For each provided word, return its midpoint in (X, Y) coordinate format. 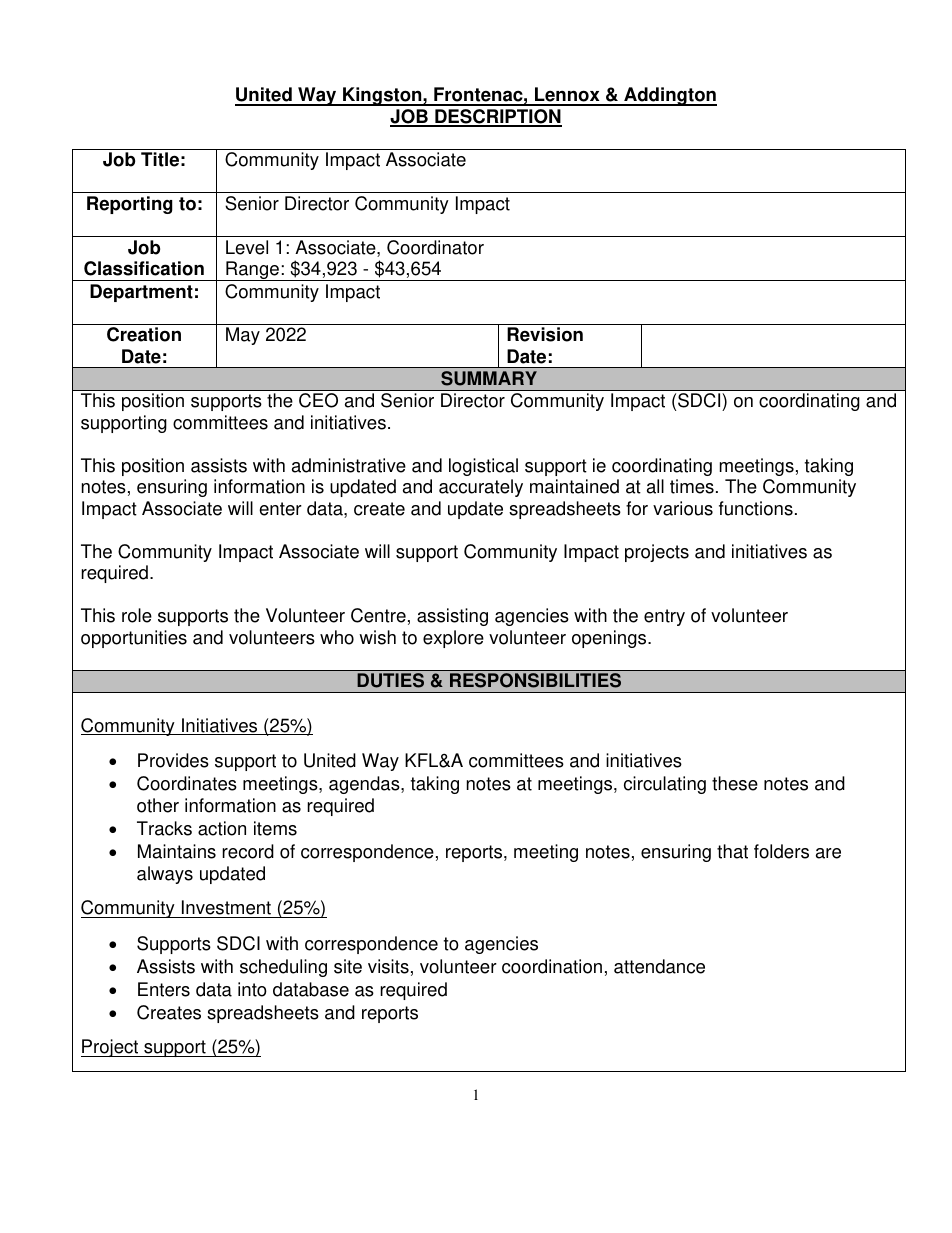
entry (664, 617)
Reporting (130, 205)
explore (453, 639)
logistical (483, 467)
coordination (552, 966)
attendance (659, 966)
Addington (669, 96)
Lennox (567, 96)
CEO (318, 400)
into (252, 989)
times (692, 486)
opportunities (134, 639)
